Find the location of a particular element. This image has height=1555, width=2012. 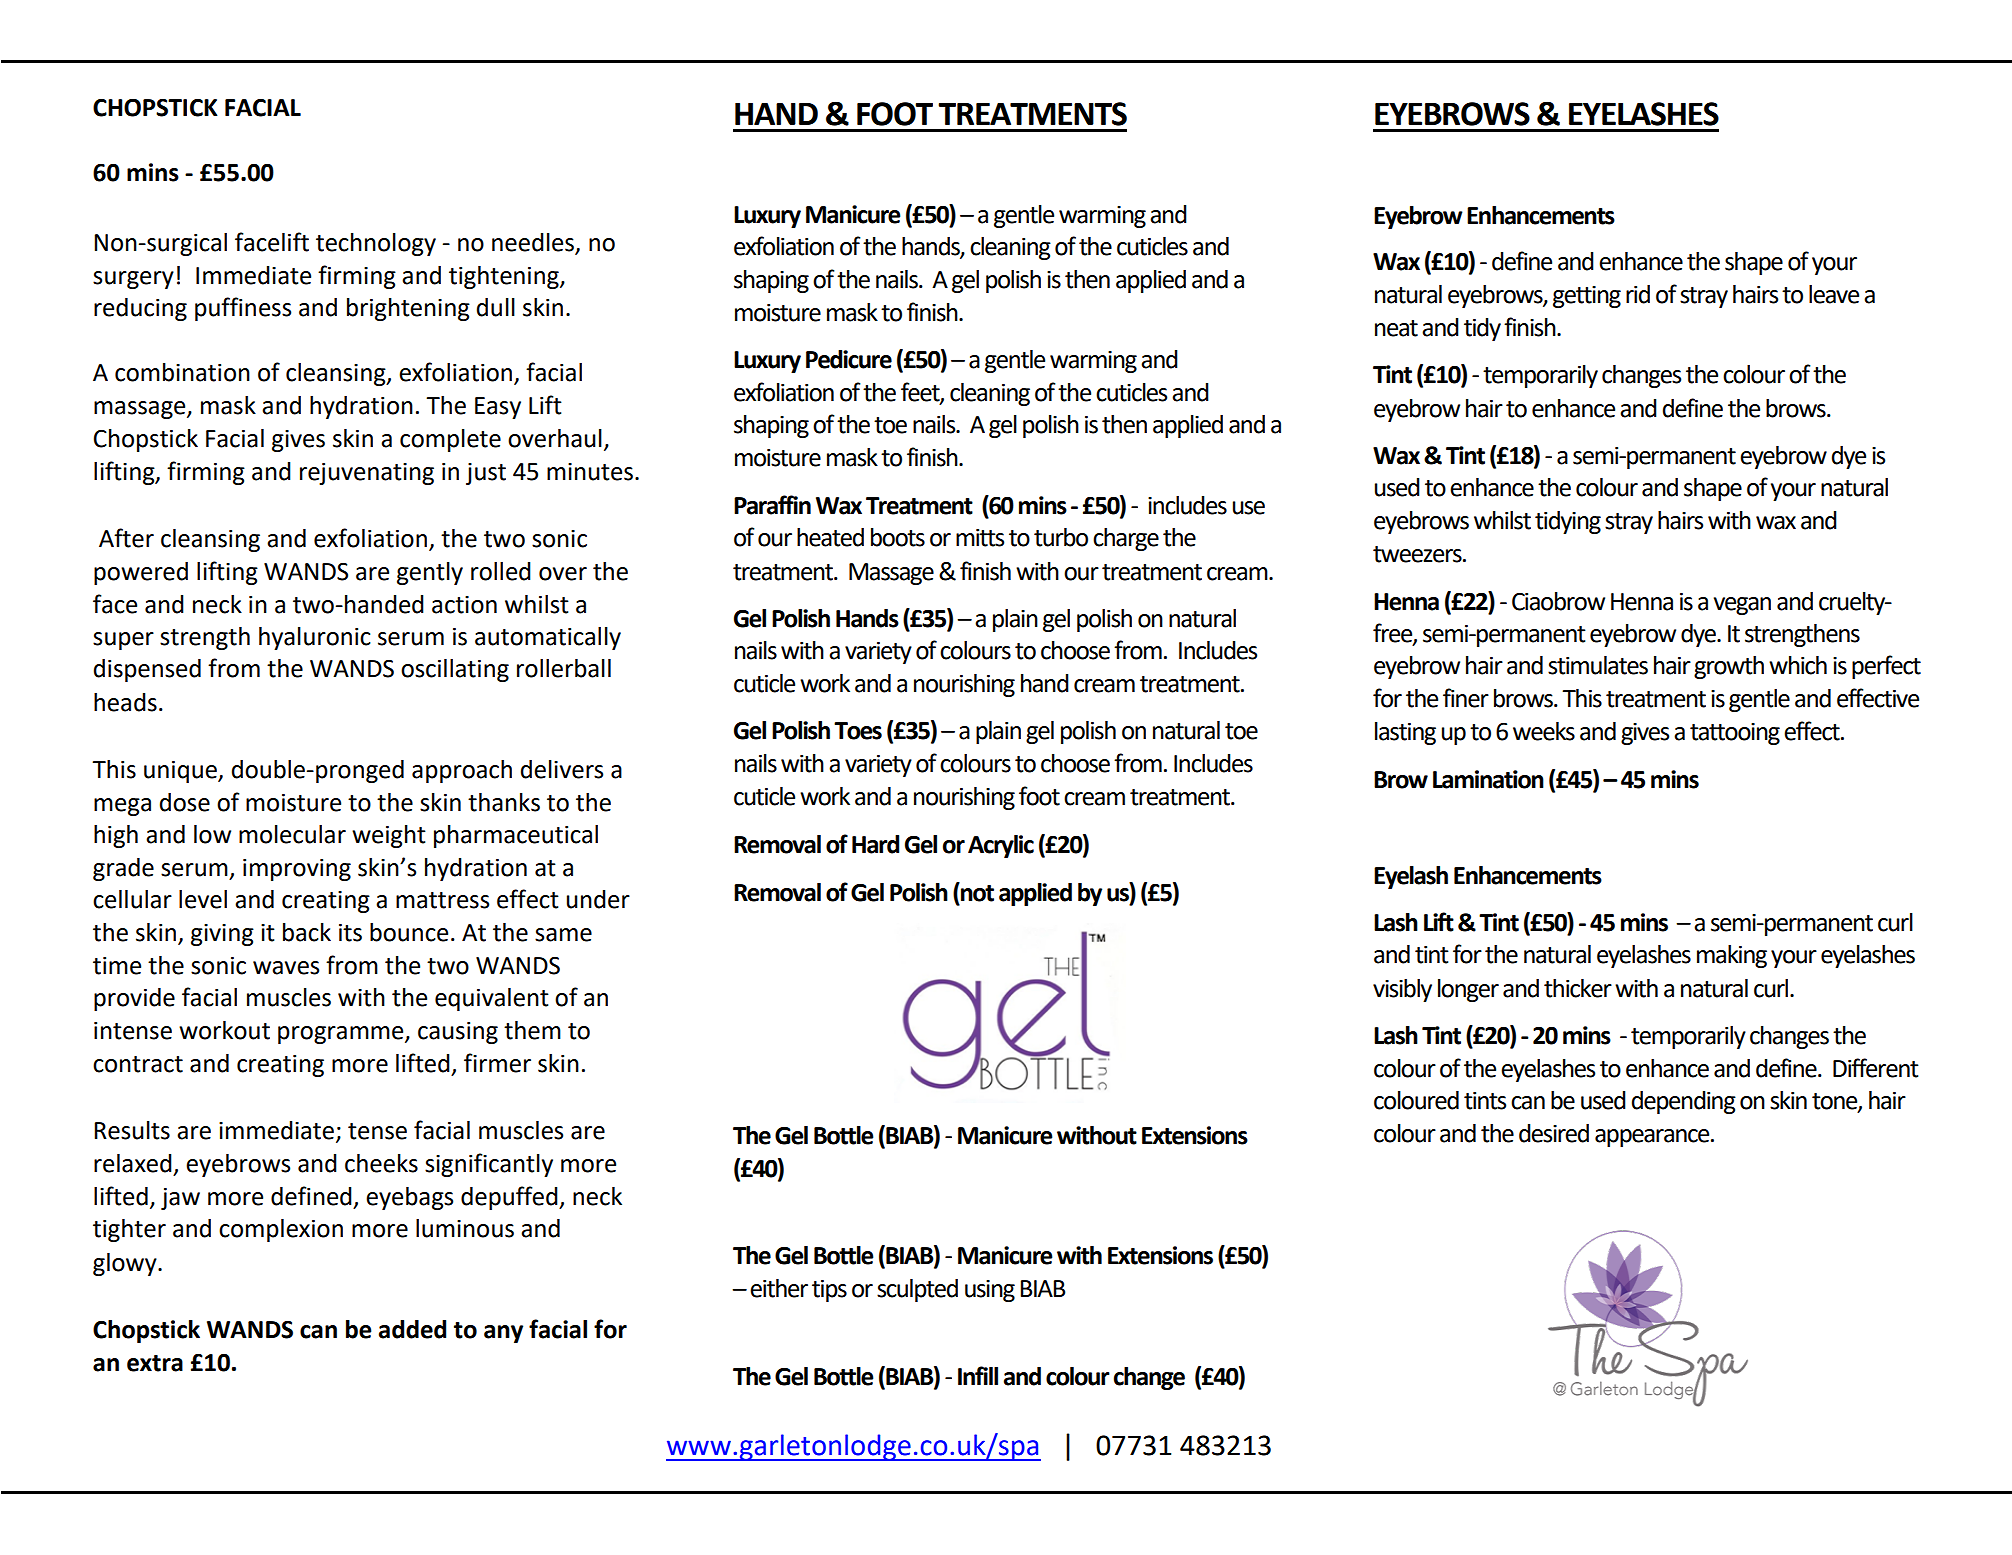

Acrylic is located at coordinates (1001, 846).
